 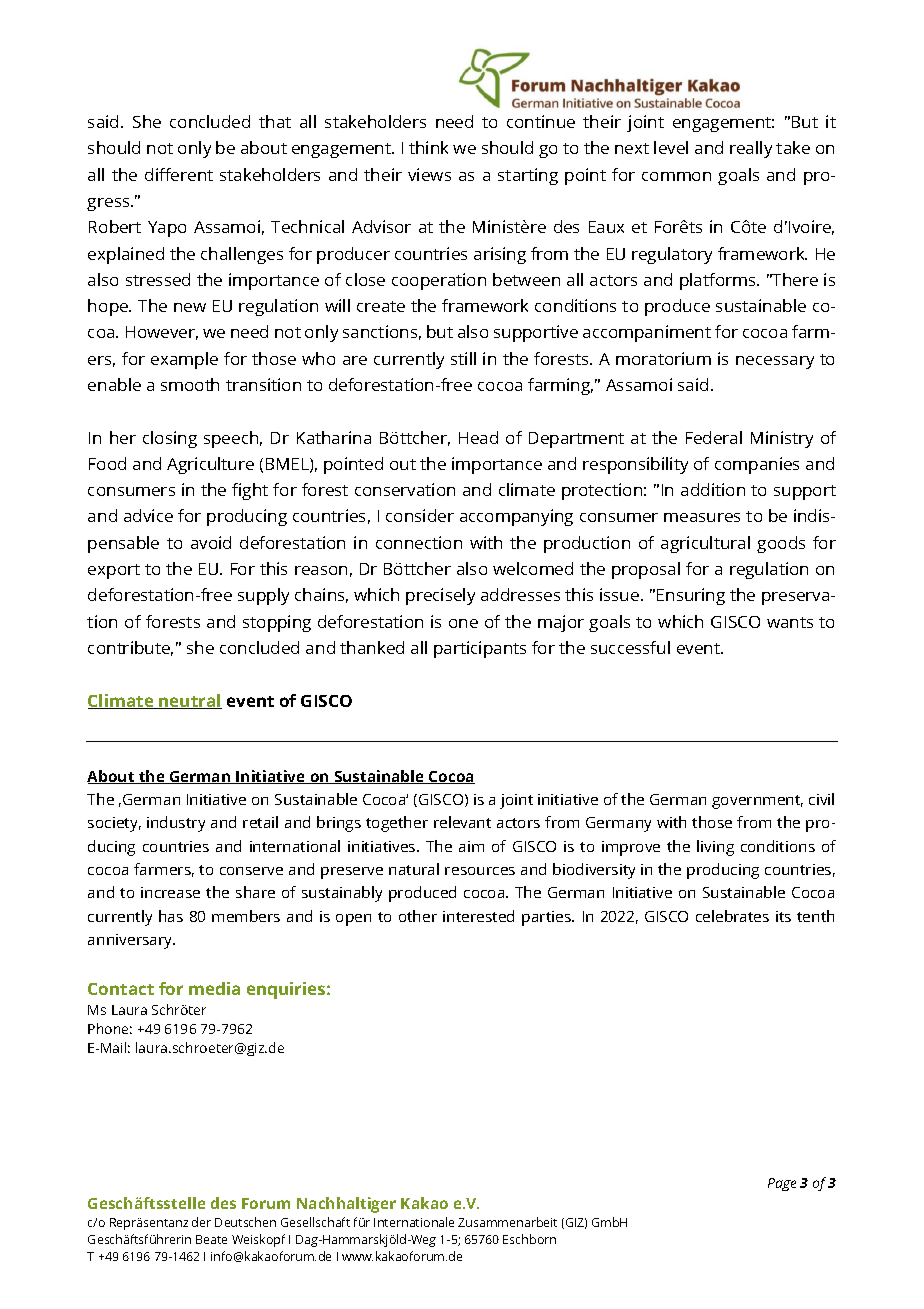 What do you see at coordinates (428, 147) in the image?
I see `think` at bounding box center [428, 147].
